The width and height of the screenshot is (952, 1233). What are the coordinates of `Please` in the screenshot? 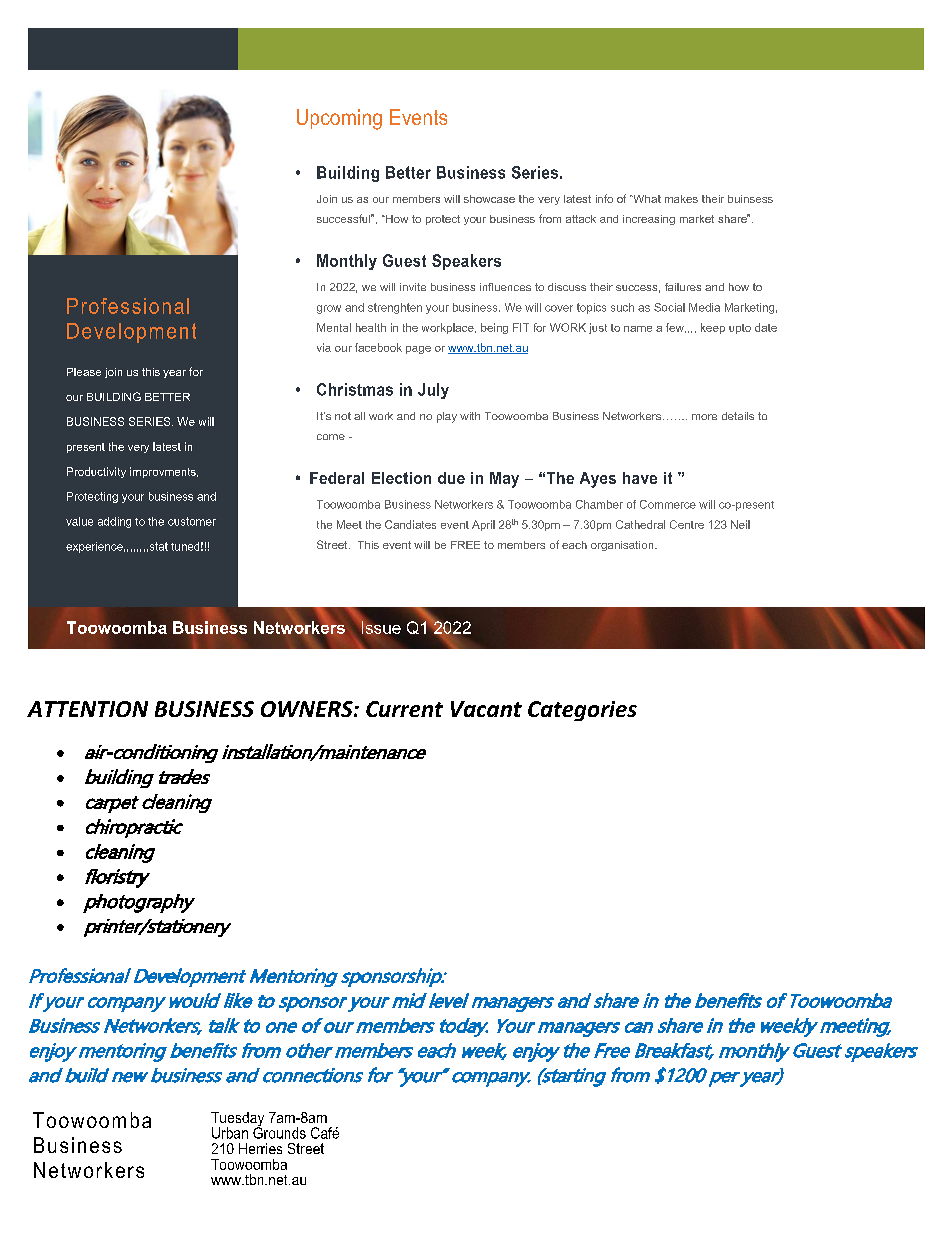 It's located at (84, 372).
